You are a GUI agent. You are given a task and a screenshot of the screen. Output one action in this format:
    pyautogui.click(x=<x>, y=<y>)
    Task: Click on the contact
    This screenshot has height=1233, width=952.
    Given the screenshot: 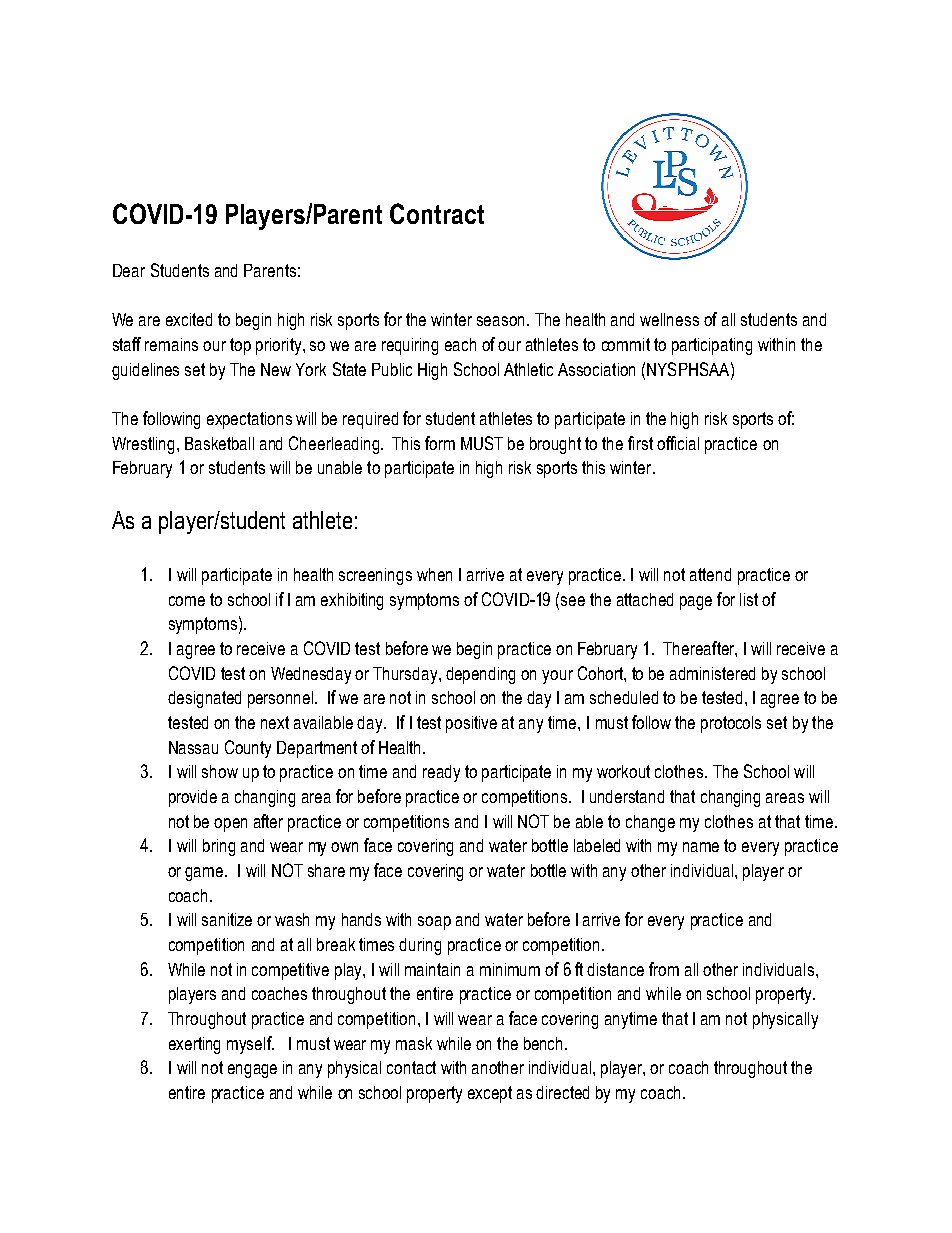 What is the action you would take?
    pyautogui.click(x=411, y=1067)
